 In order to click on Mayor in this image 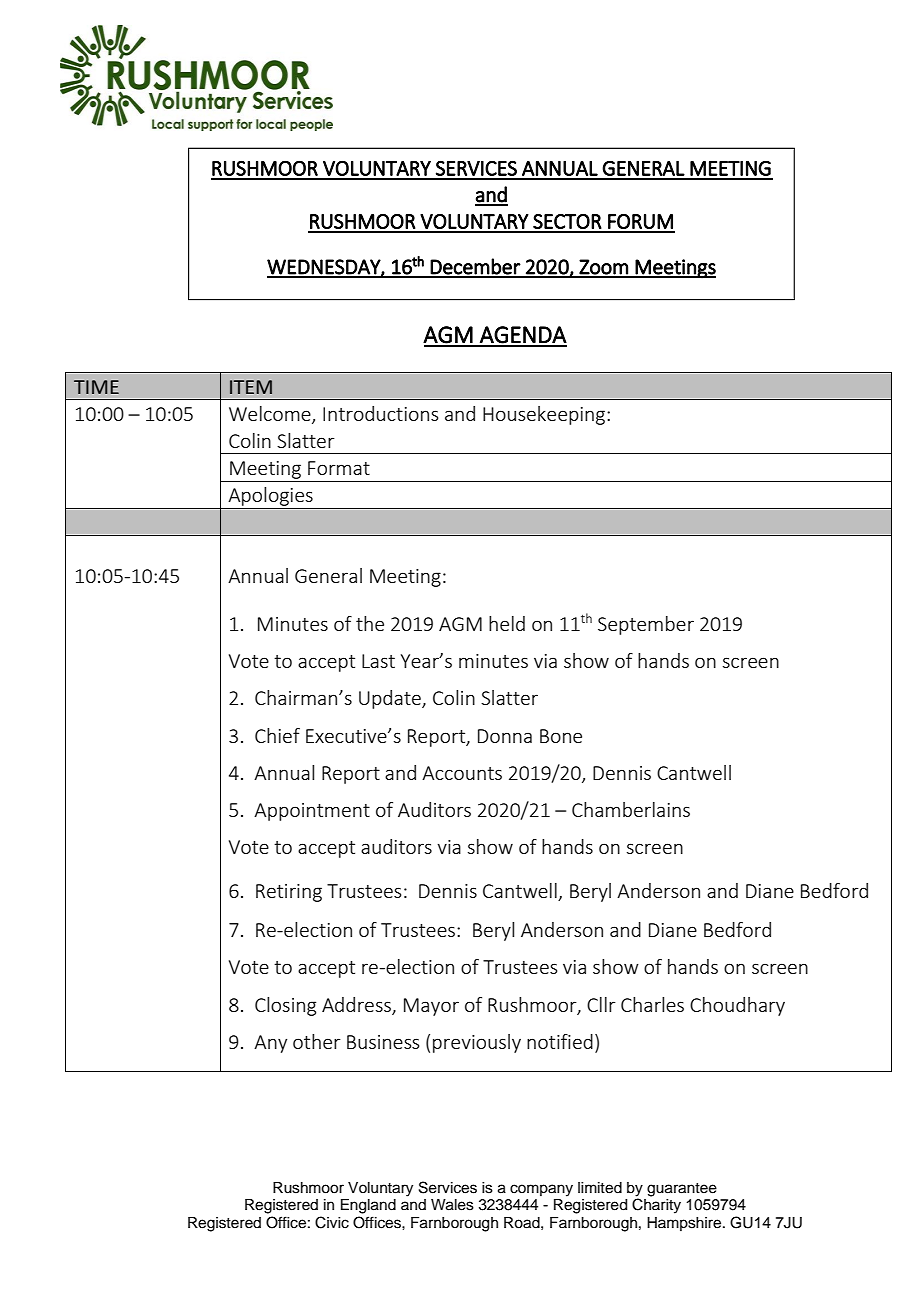, I will do `click(431, 1007)`.
